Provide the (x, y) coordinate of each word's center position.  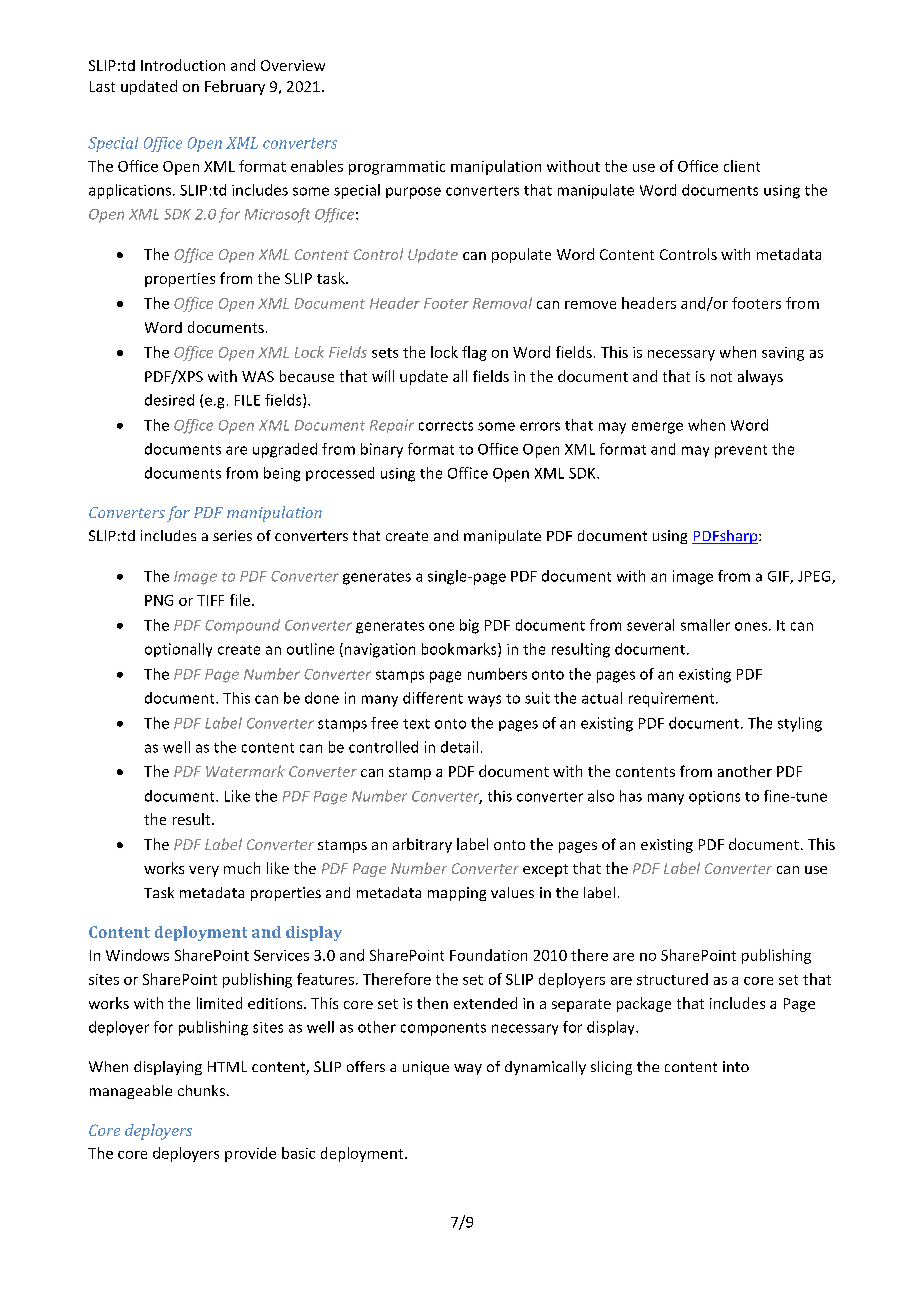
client (742, 166)
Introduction (183, 65)
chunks (201, 1090)
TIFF (210, 600)
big (469, 626)
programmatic (397, 168)
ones (751, 626)
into (736, 1066)
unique (426, 1068)
